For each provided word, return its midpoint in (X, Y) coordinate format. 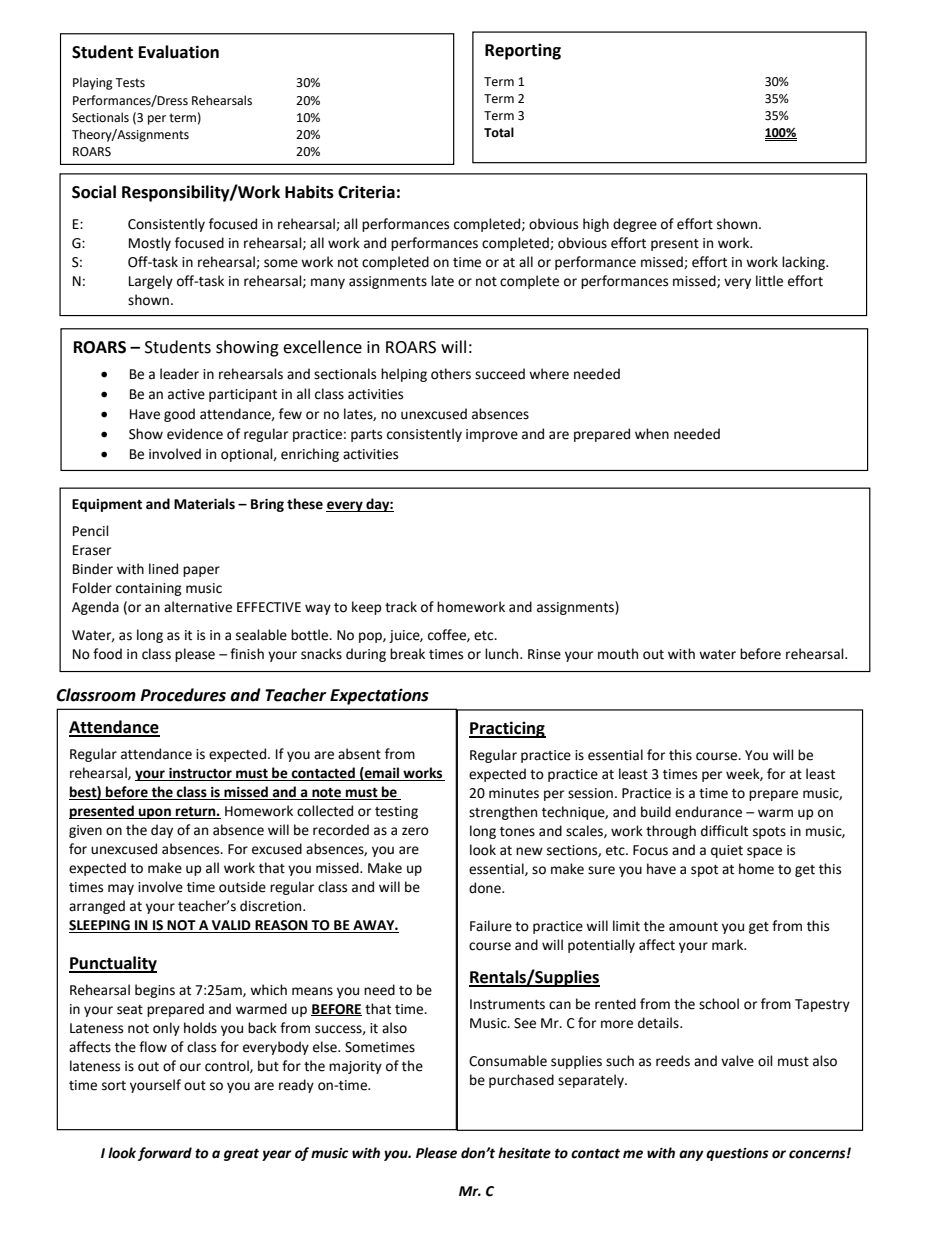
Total (499, 132)
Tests (130, 83)
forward (165, 1154)
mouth (618, 654)
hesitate (524, 1153)
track (401, 607)
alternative (198, 607)
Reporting (523, 51)
